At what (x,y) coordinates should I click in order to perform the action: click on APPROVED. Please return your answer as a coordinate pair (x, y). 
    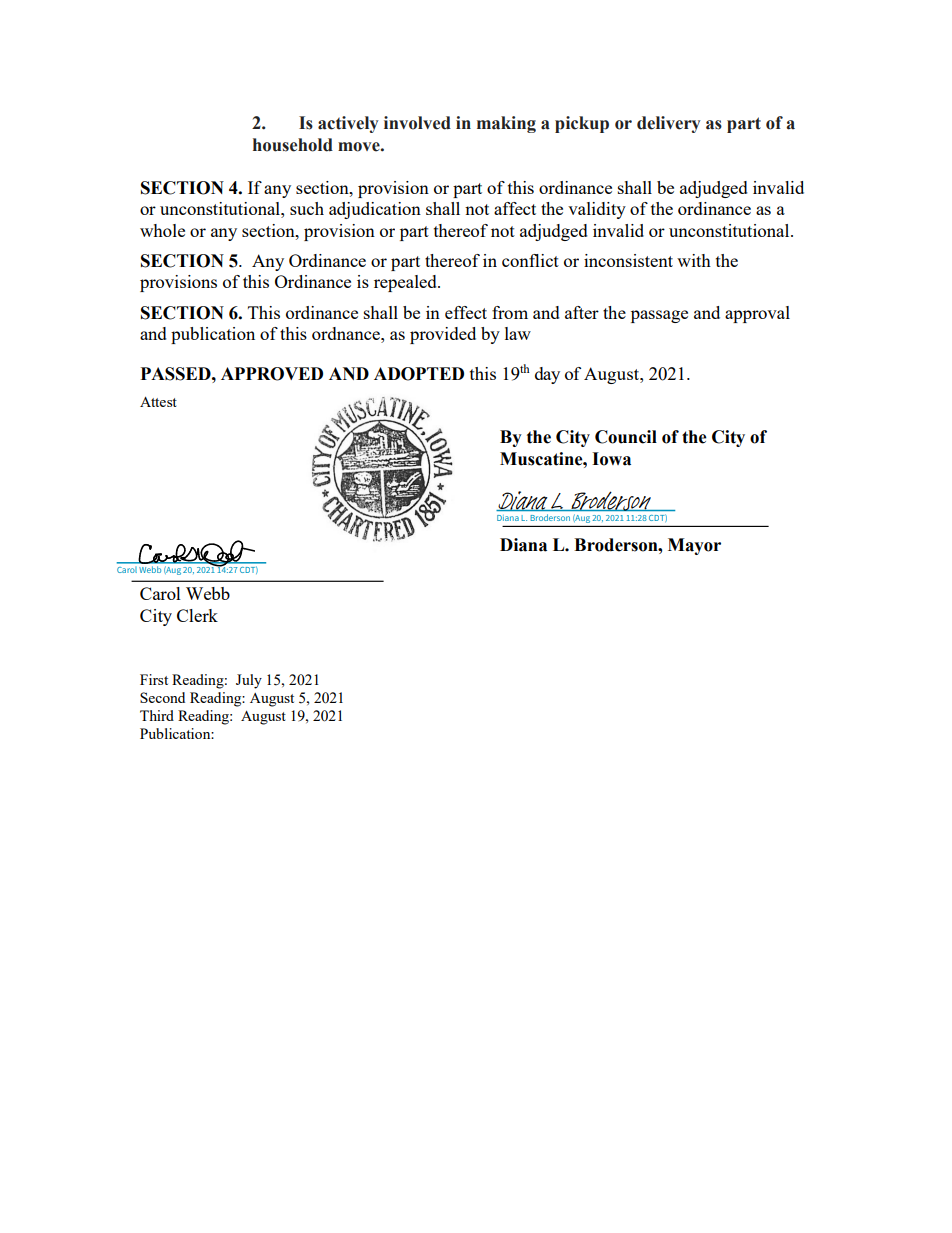
    Looking at the image, I should click on (272, 374).
